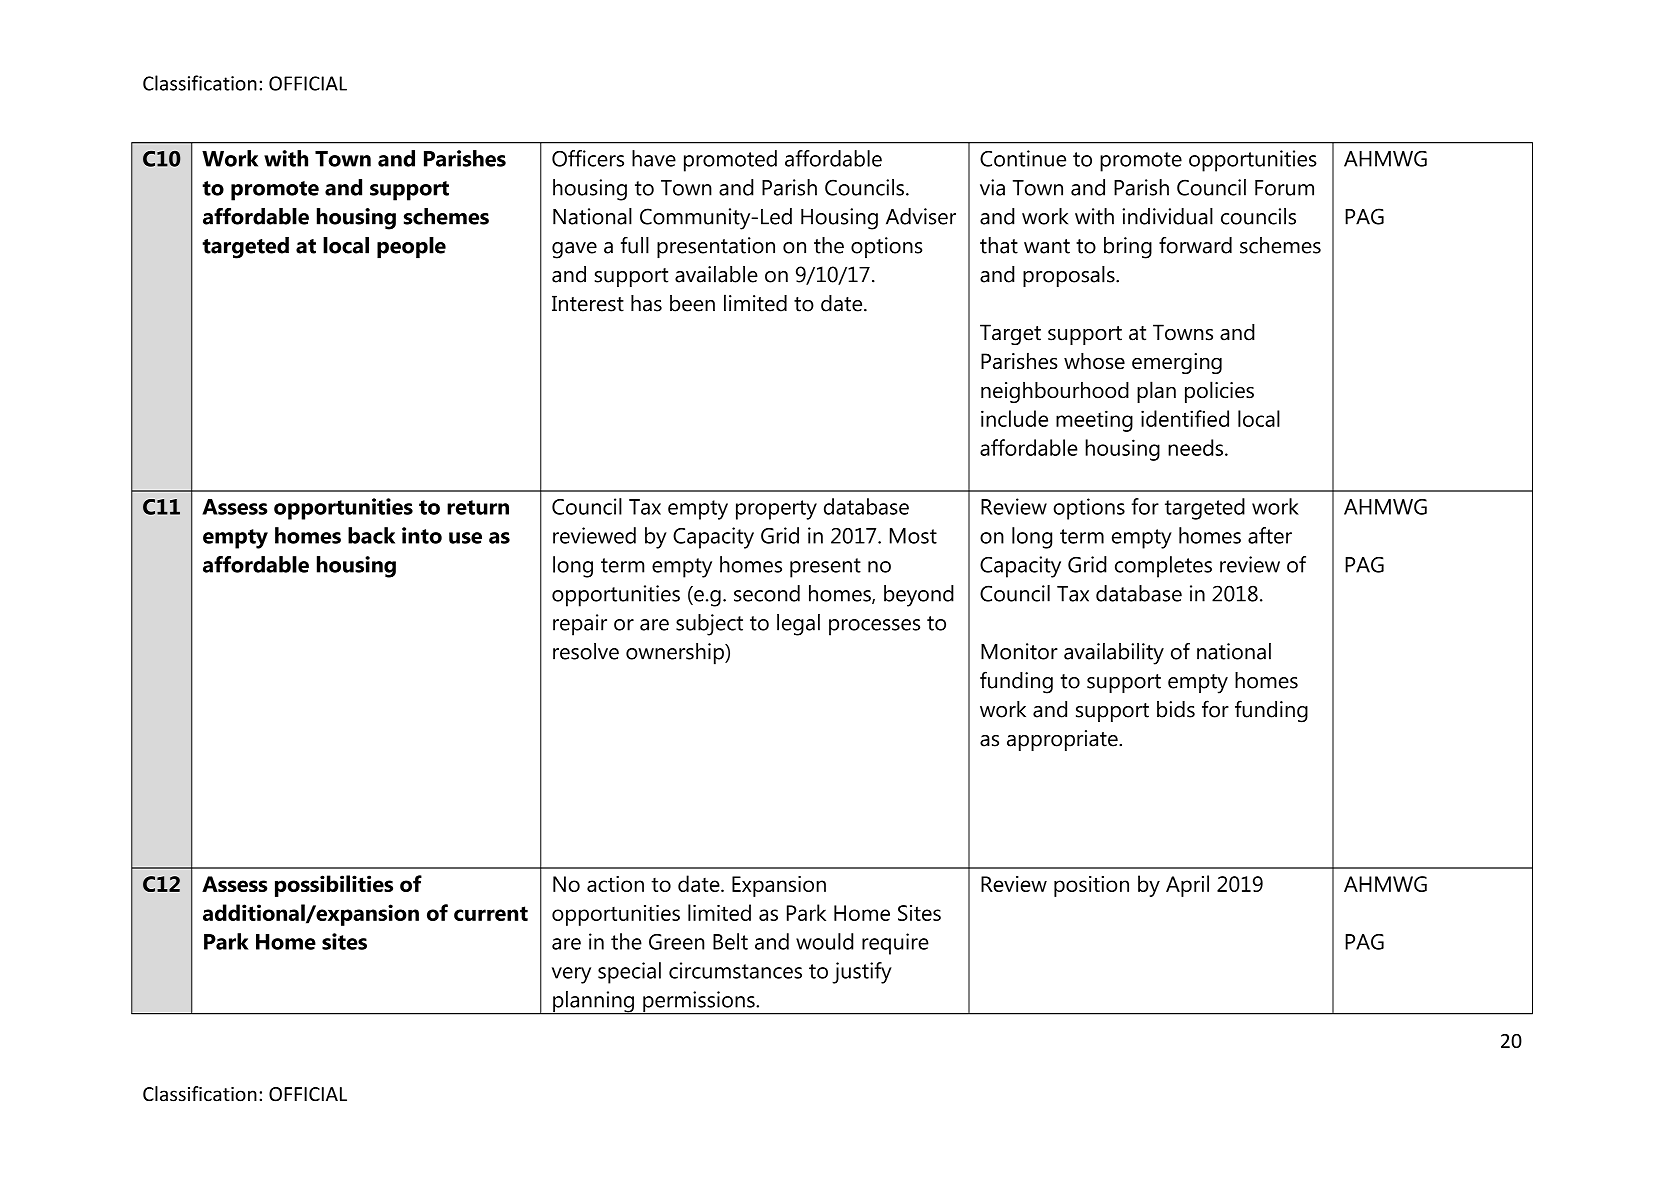 The width and height of the screenshot is (1664, 1177). Describe the element at coordinates (921, 216) in the screenshot. I see `Adviser` at that location.
